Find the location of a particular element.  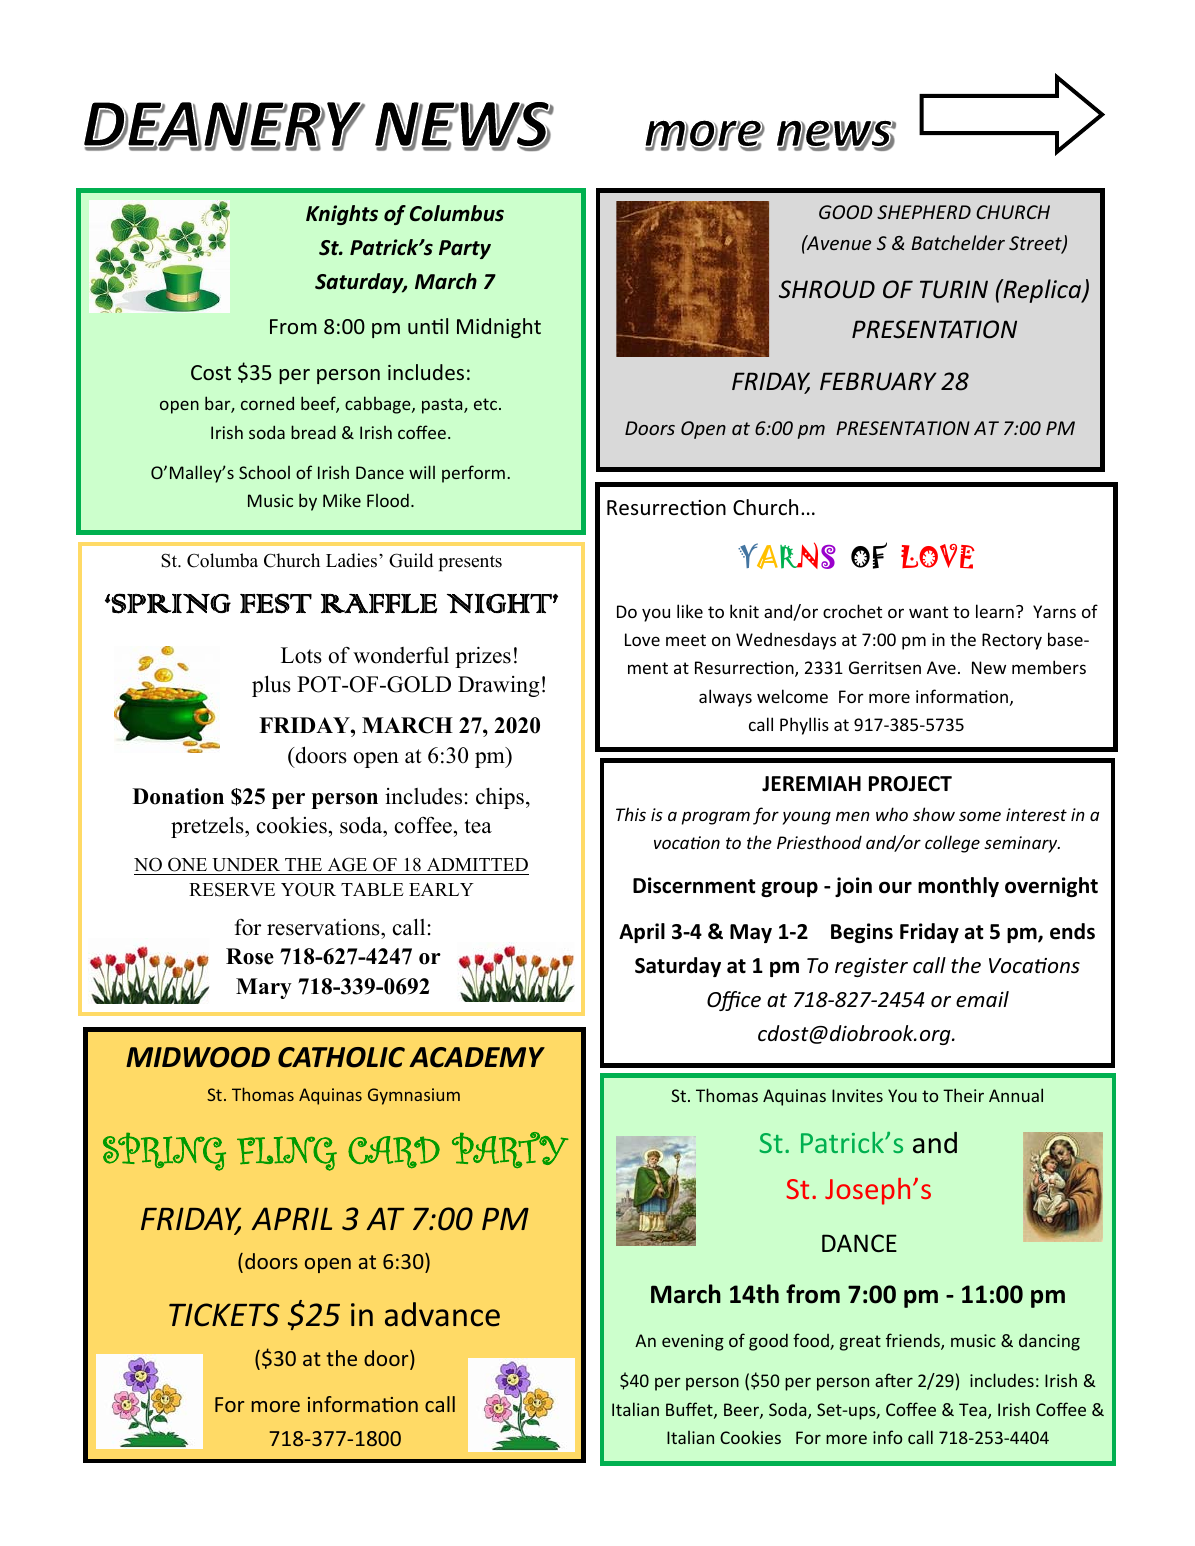

Donation is located at coordinates (178, 796).
